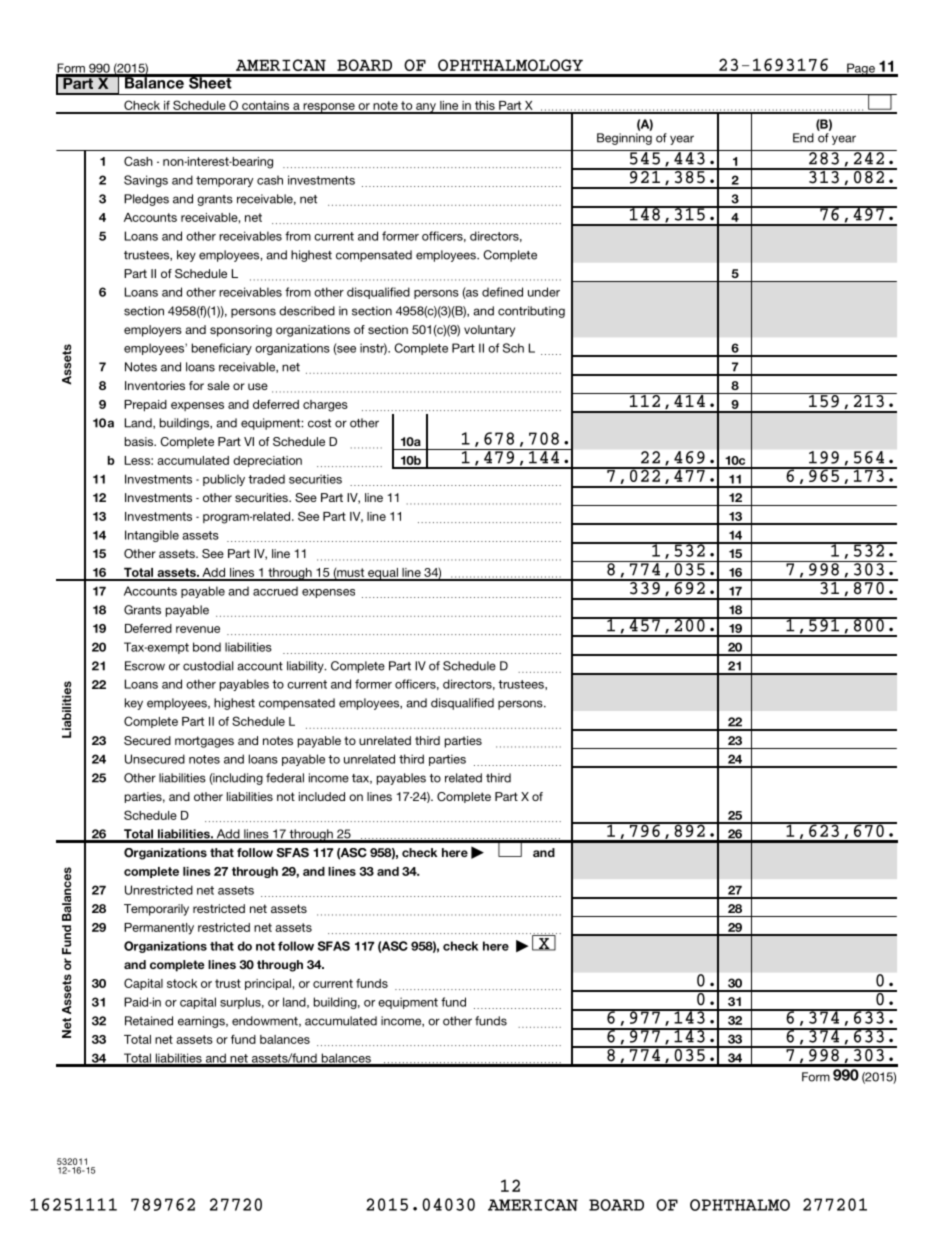  Describe the element at coordinates (224, 480) in the screenshot. I see `publicly` at that location.
